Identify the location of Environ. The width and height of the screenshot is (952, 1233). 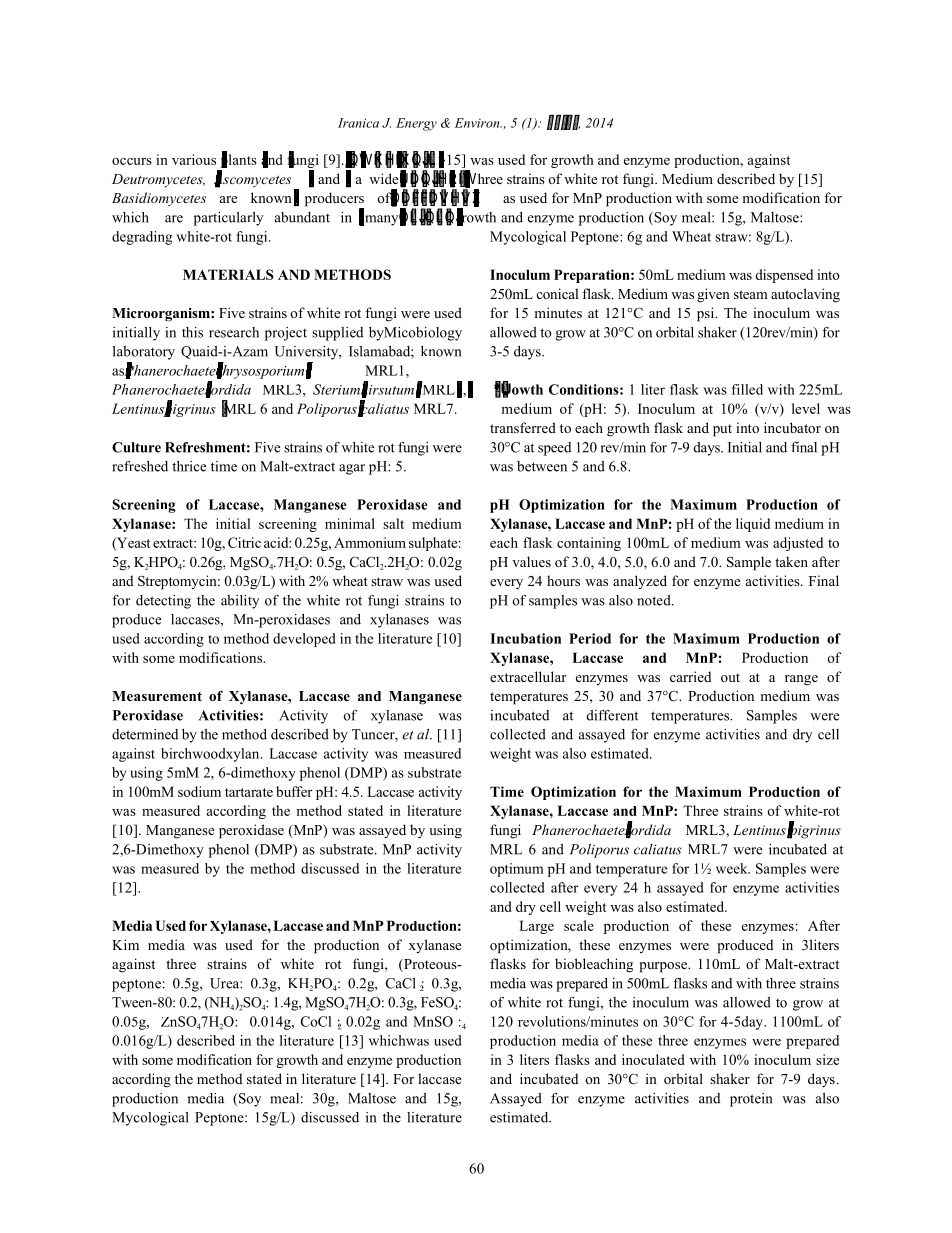
(478, 123).
